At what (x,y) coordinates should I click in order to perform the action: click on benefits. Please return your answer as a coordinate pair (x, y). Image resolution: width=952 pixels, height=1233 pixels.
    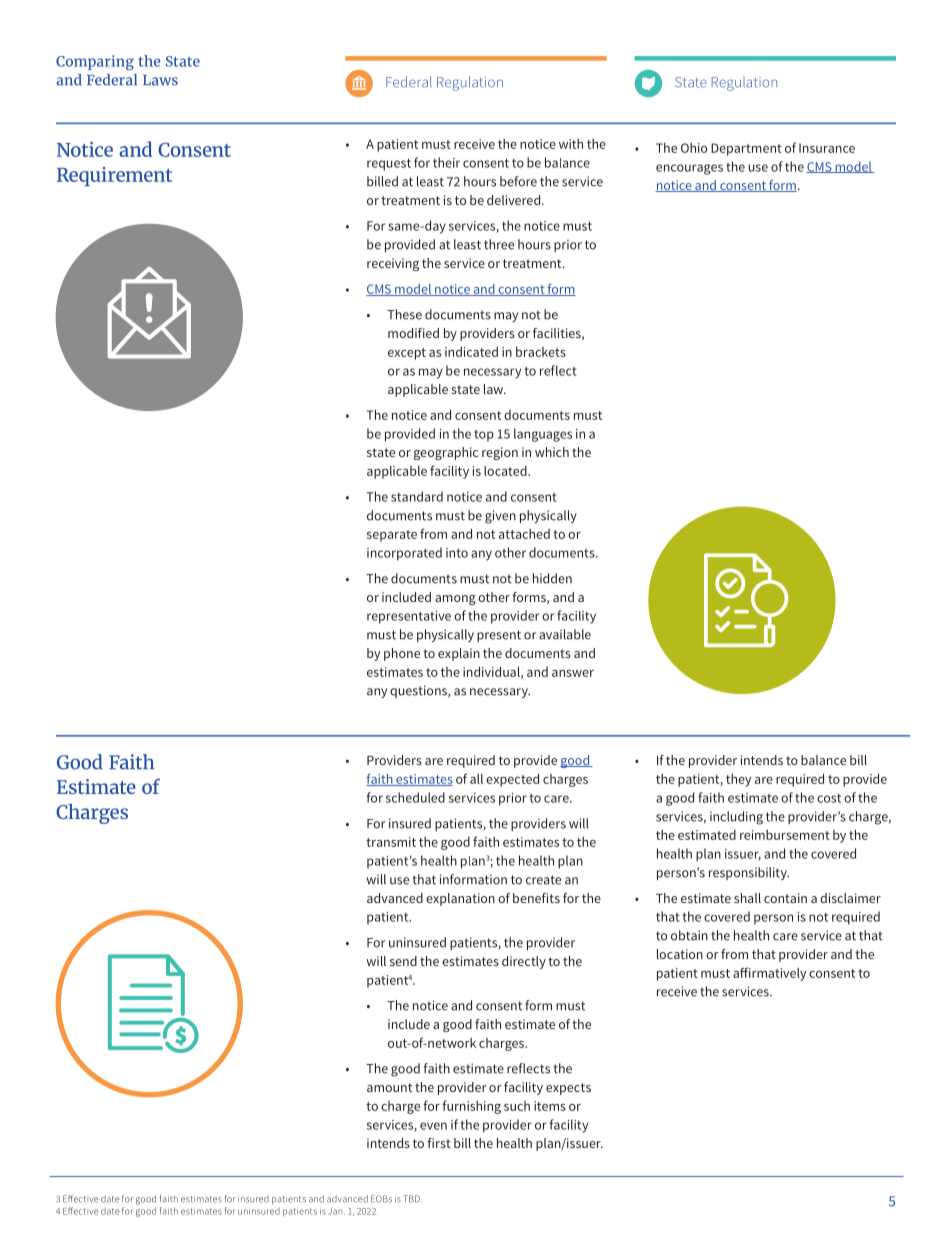
    Looking at the image, I should click on (536, 898).
